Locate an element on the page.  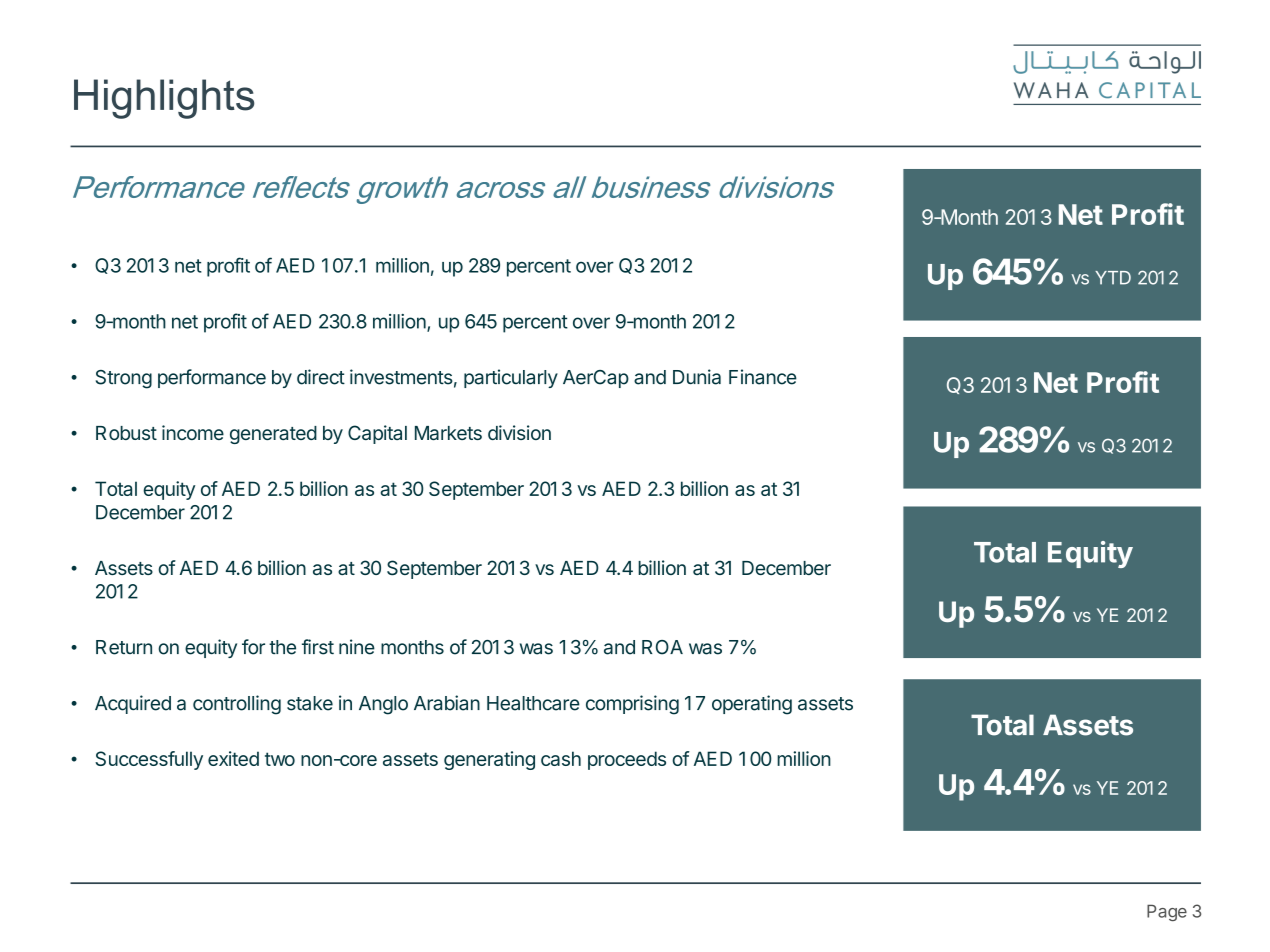
two is located at coordinates (280, 759).
